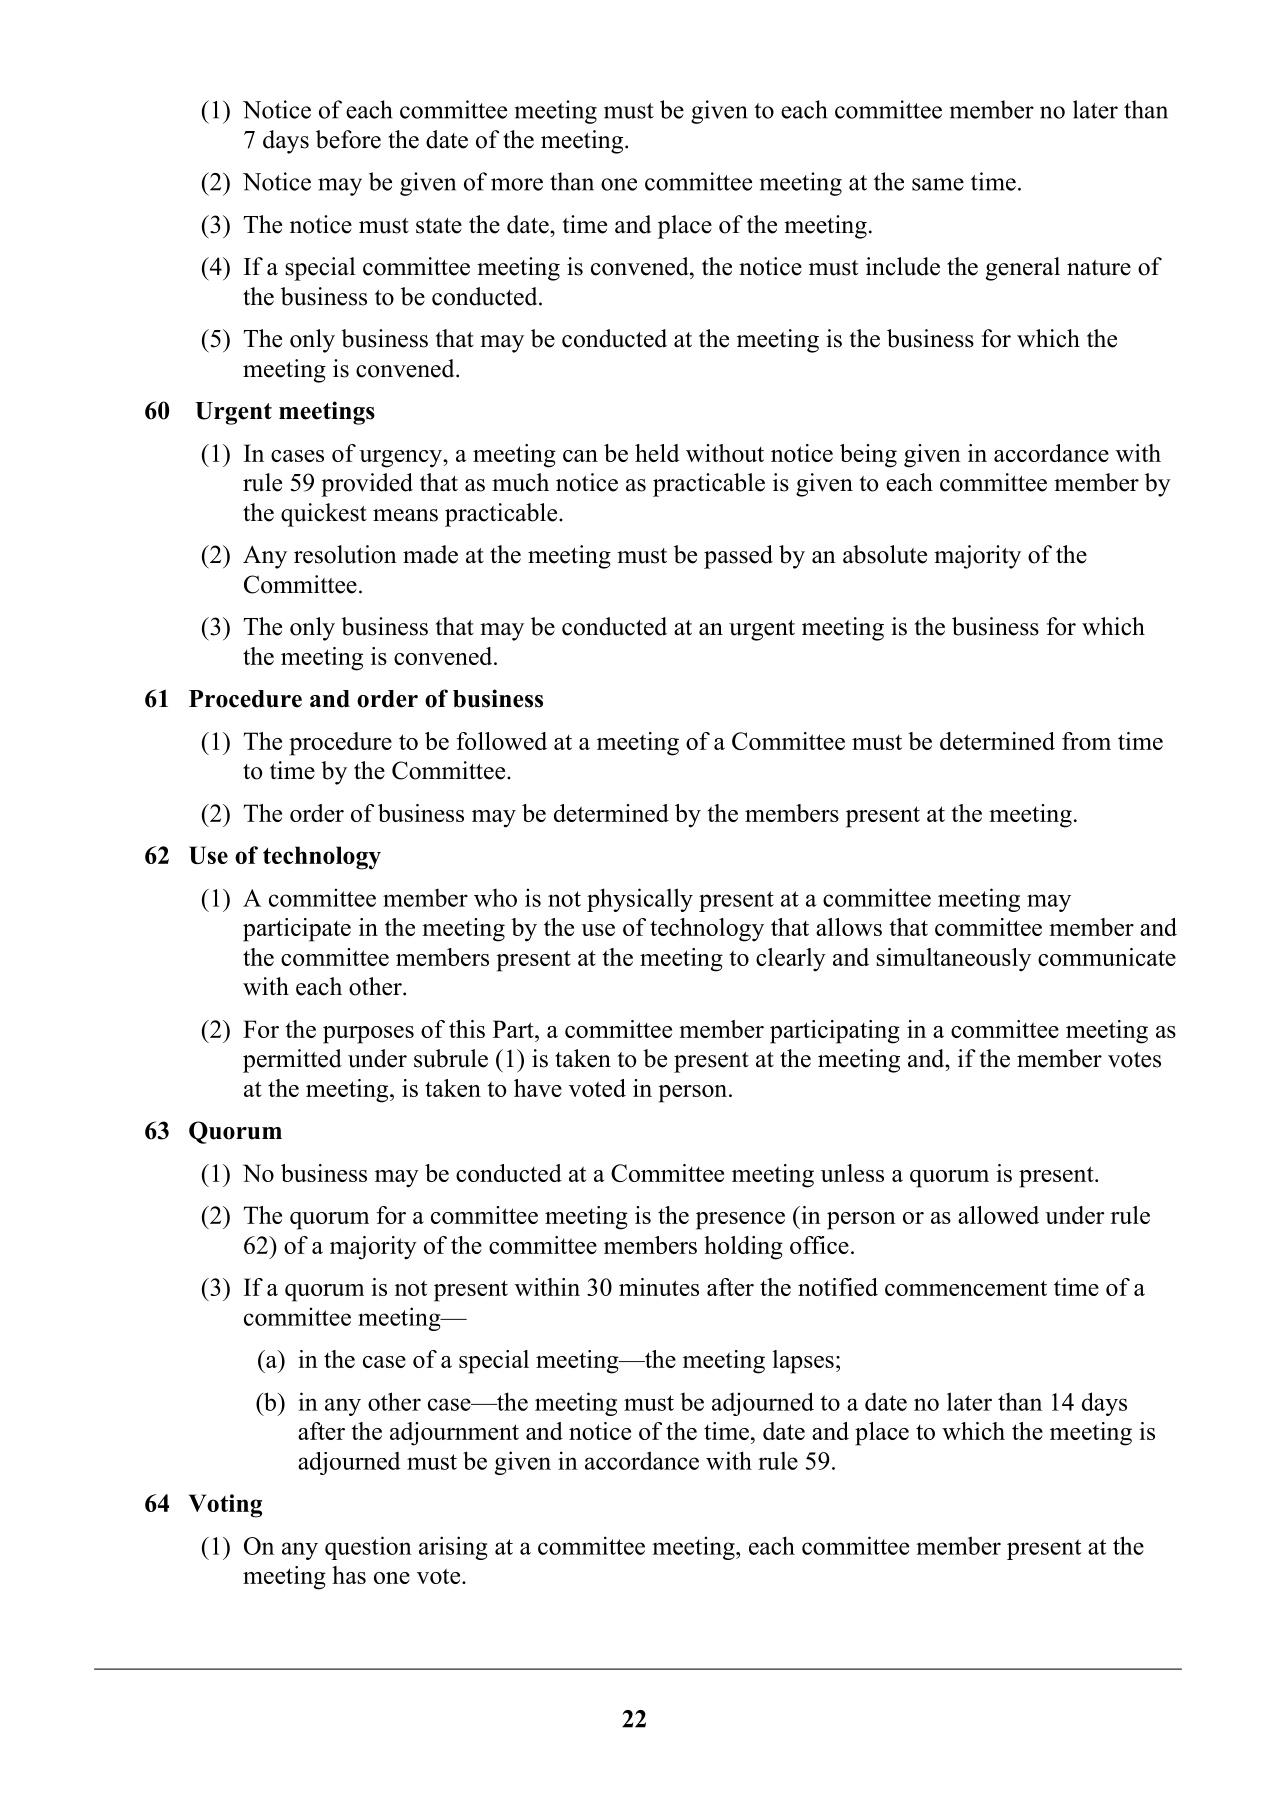 The width and height of the screenshot is (1275, 1804). I want to click on question, so click(368, 1548).
